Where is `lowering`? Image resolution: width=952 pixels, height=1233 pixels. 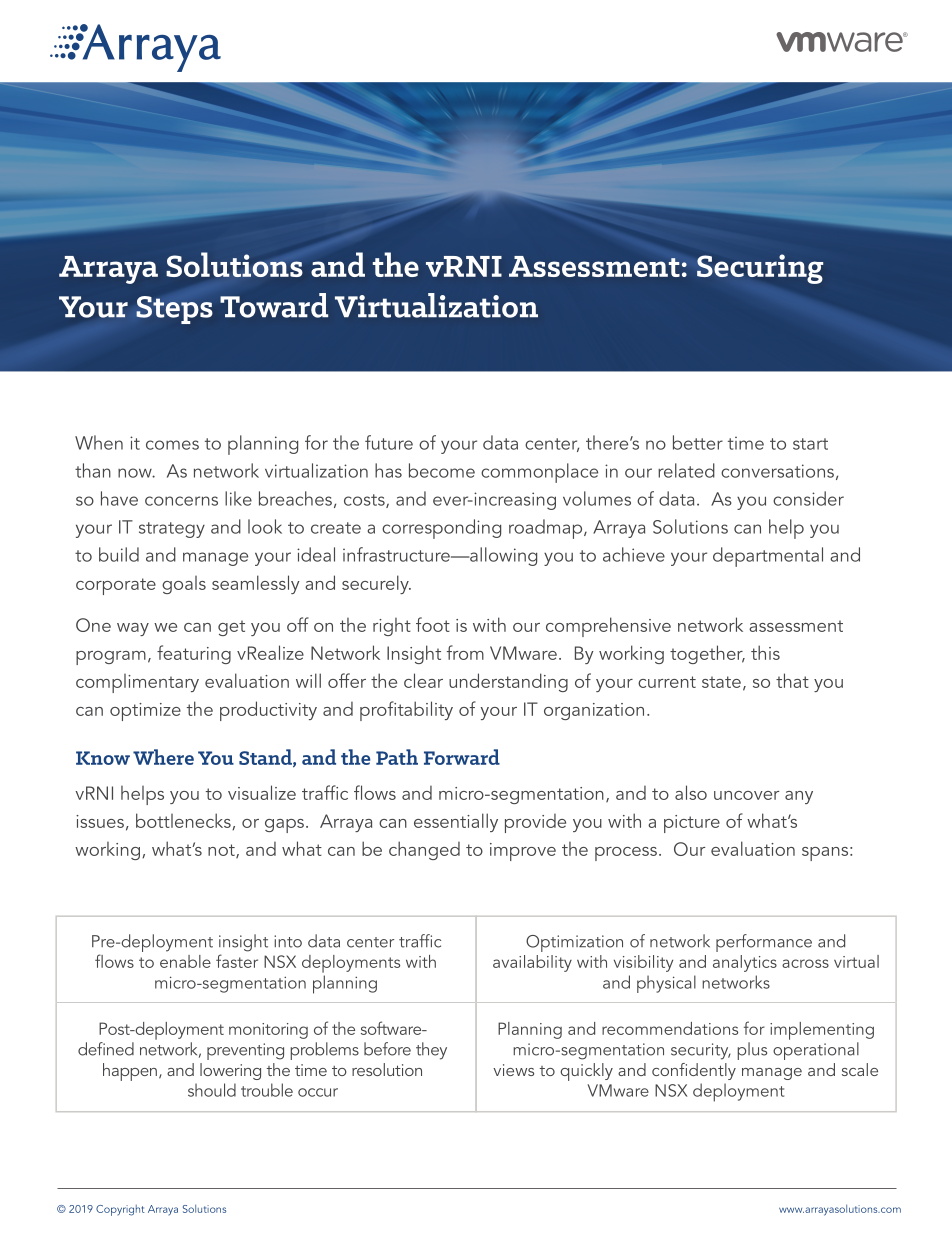
lowering is located at coordinates (230, 1071).
